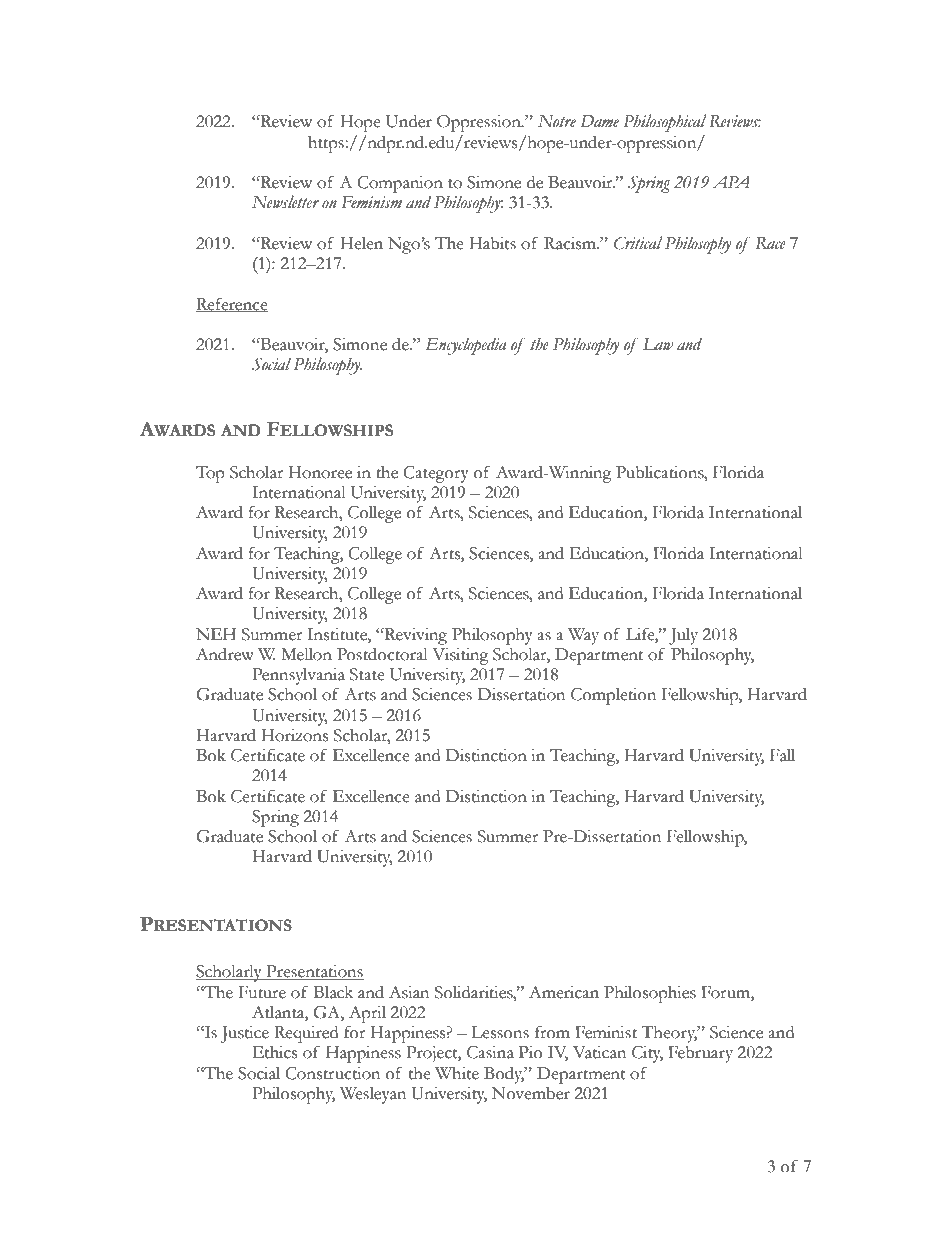 This document has width=952, height=1233. I want to click on Future, so click(262, 992).
